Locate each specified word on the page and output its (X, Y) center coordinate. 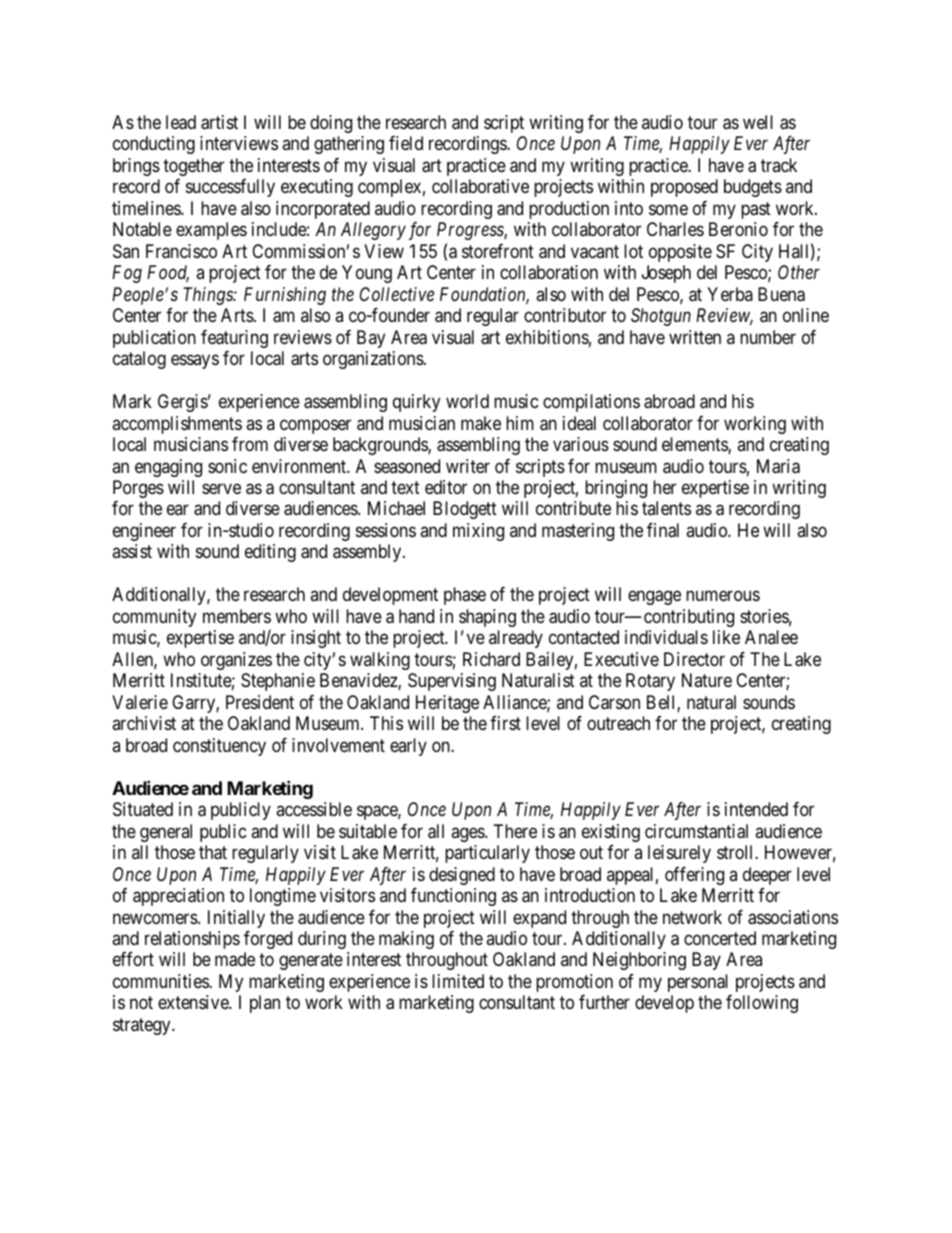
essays (195, 361)
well (758, 122)
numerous (723, 596)
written (695, 337)
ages (468, 834)
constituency (219, 747)
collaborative (480, 186)
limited (458, 981)
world (467, 401)
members (237, 616)
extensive (194, 1002)
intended (756, 809)
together (193, 167)
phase (465, 596)
